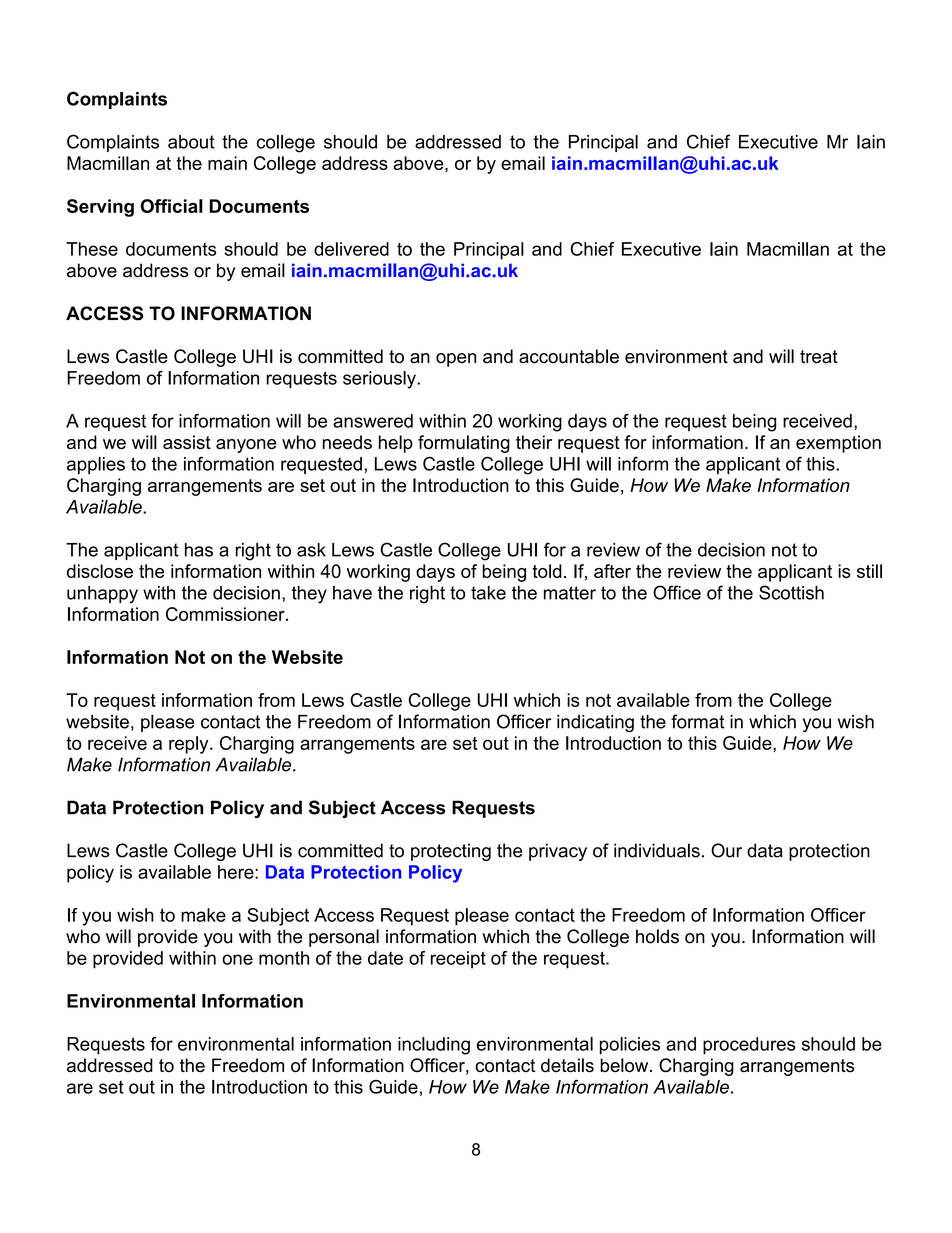 Image resolution: width=952 pixels, height=1233 pixels. What do you see at coordinates (434, 1046) in the screenshot?
I see `including` at bounding box center [434, 1046].
